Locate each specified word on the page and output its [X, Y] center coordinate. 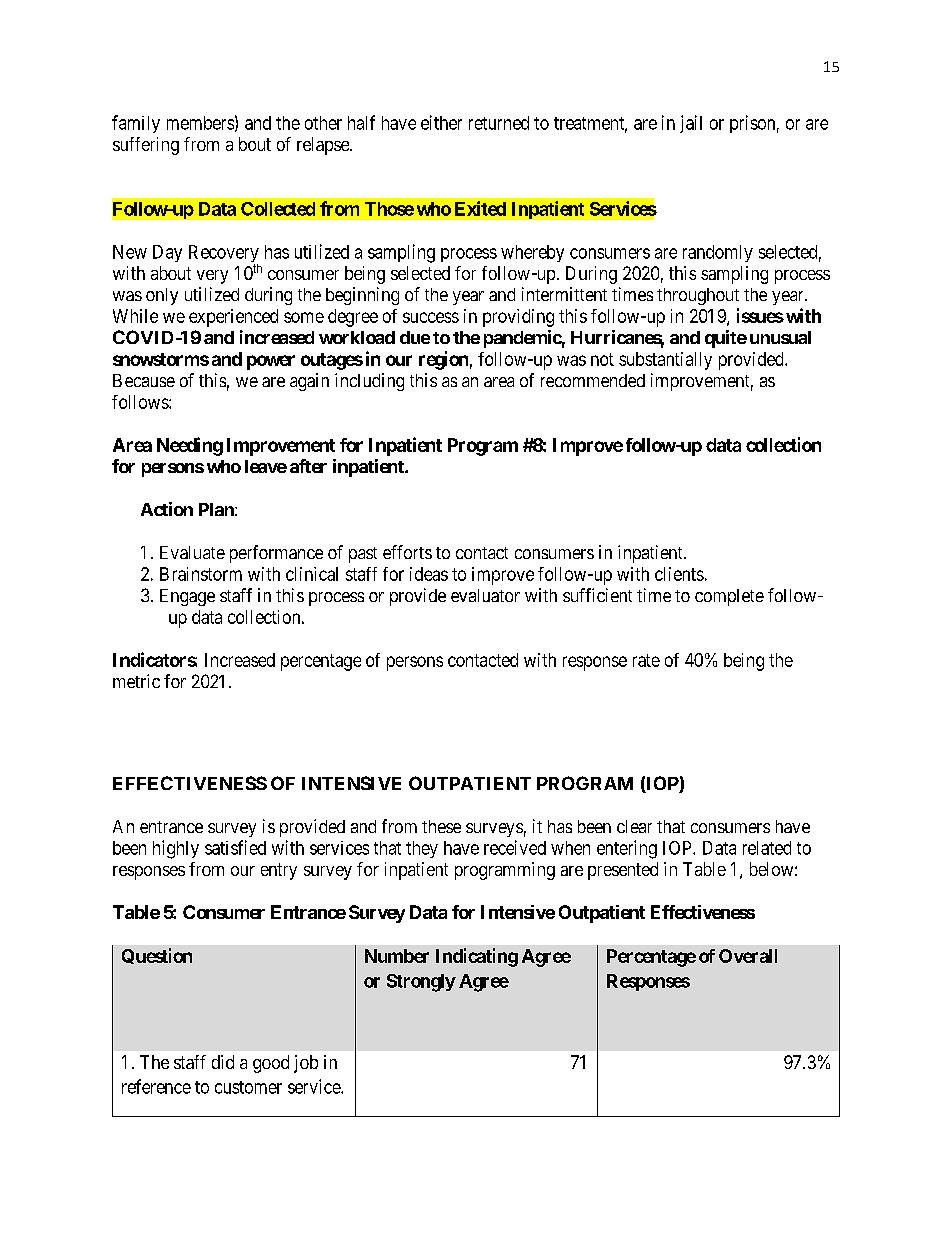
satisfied [235, 847]
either [441, 122]
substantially [665, 361]
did [223, 1062]
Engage [187, 597]
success [431, 317]
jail [691, 124]
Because [144, 380]
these [441, 826]
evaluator [485, 595]
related [767, 848]
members [200, 123]
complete [729, 597]
